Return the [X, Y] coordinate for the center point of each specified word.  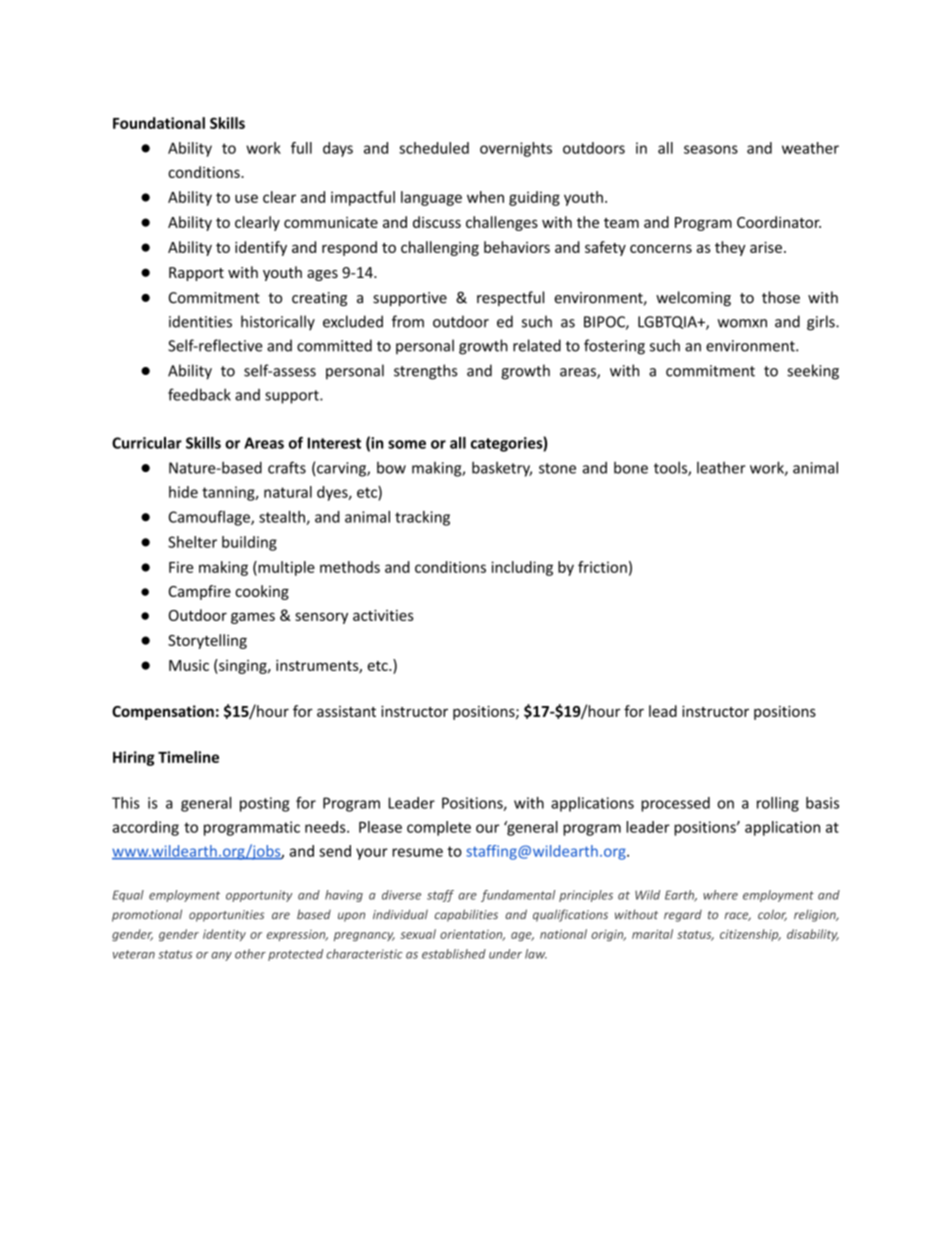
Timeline [188, 757]
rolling [778, 804]
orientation [472, 935]
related [537, 345]
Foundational [159, 123]
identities [200, 321]
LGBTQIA [668, 322]
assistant [346, 711]
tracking [422, 518]
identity [224, 935]
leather [721, 468]
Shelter [192, 542]
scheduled [434, 148]
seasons [711, 149]
